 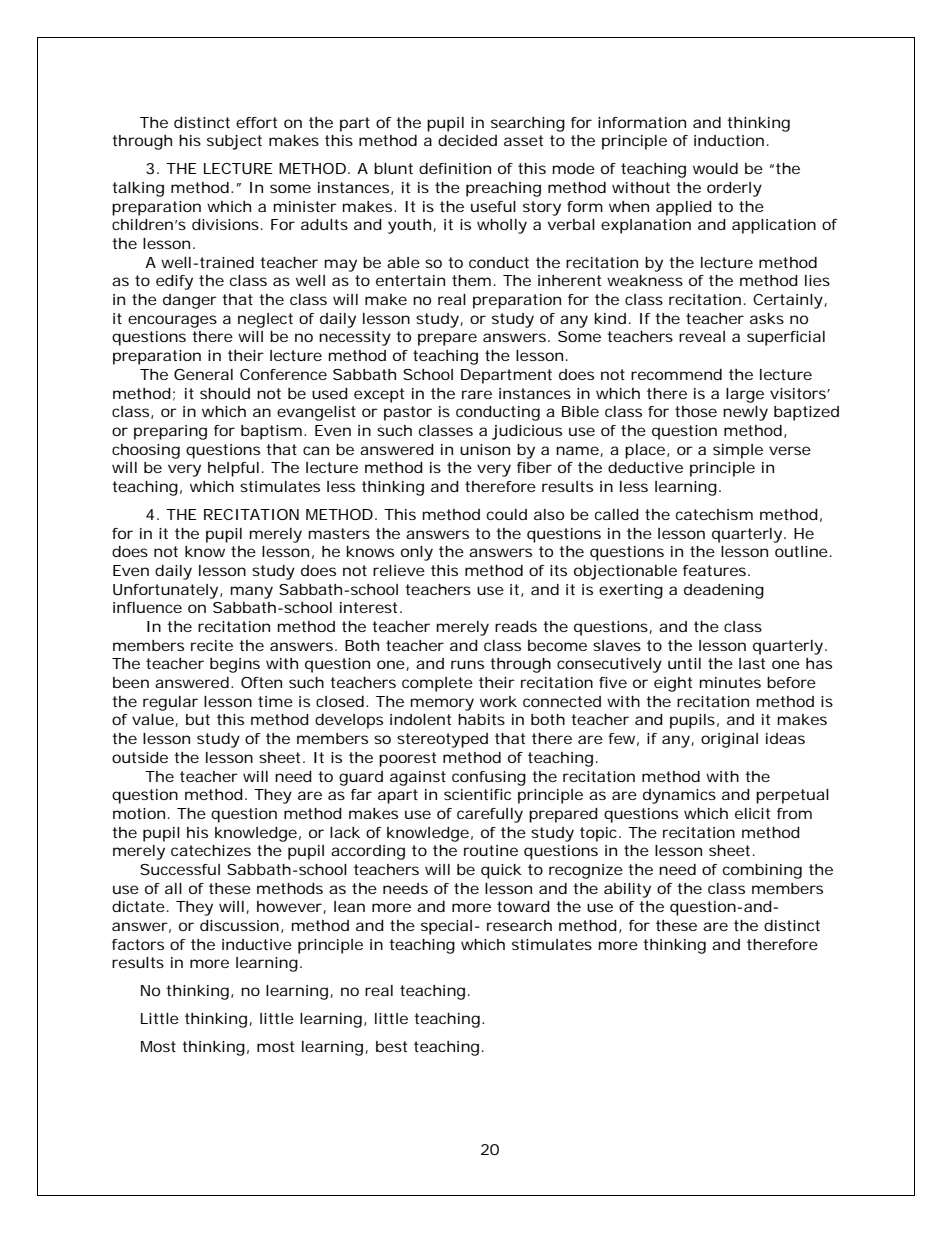 What do you see at coordinates (391, 1046) in the document?
I see `best` at bounding box center [391, 1046].
